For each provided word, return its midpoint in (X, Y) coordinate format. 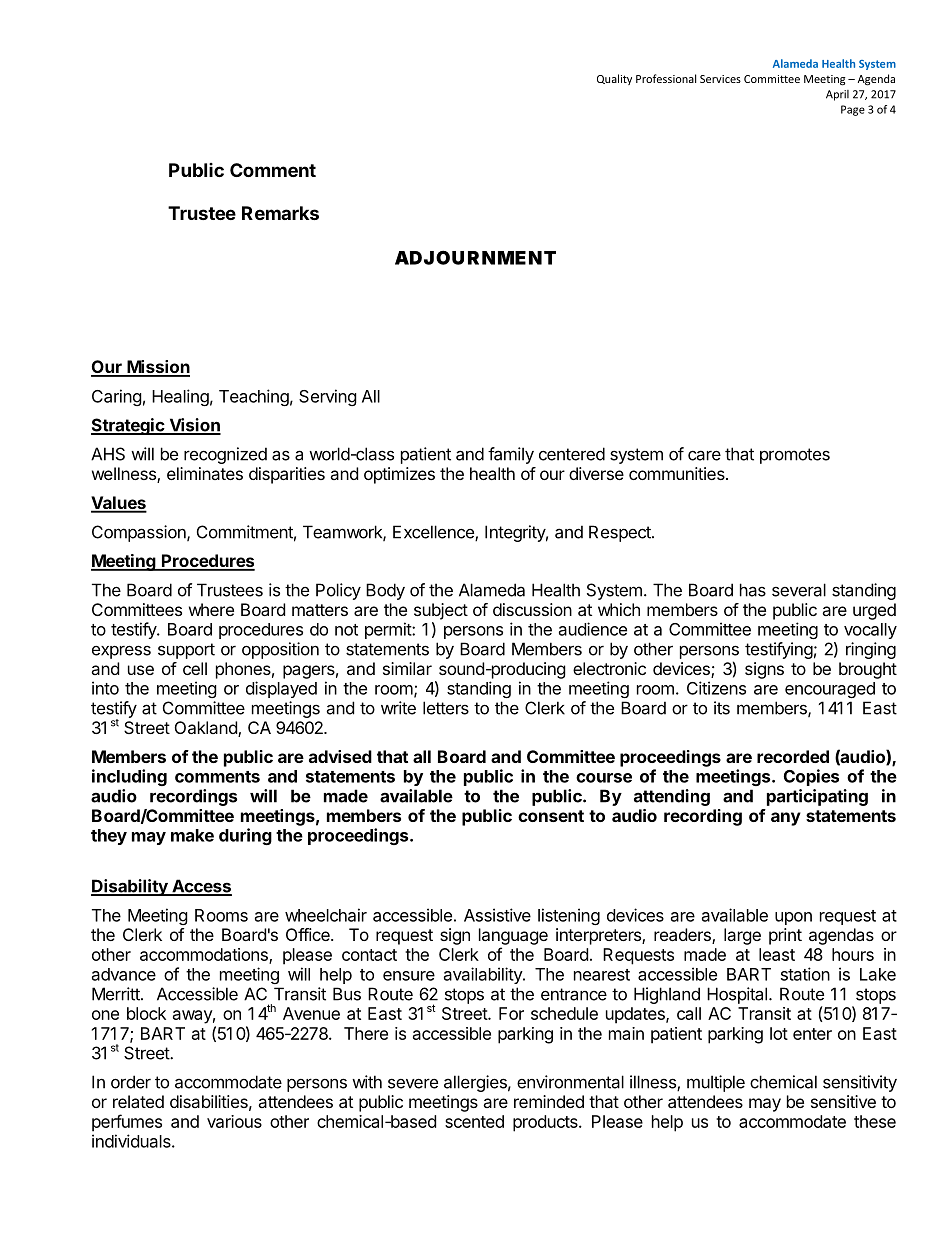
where (211, 609)
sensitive (843, 1101)
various (234, 1121)
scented (474, 1121)
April (837, 95)
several (799, 590)
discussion (532, 609)
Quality (614, 79)
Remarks (280, 213)
